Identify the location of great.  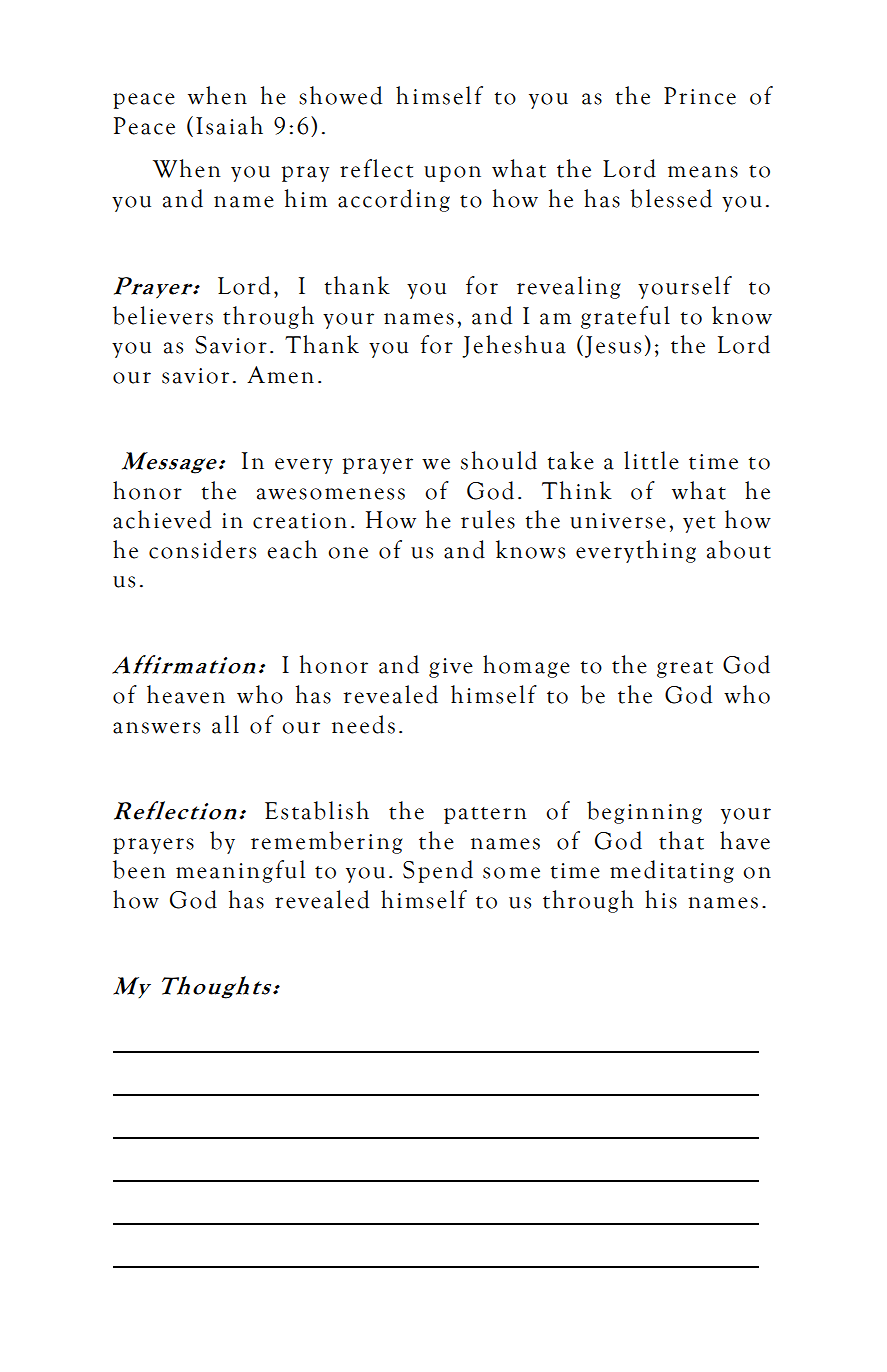
(685, 669).
